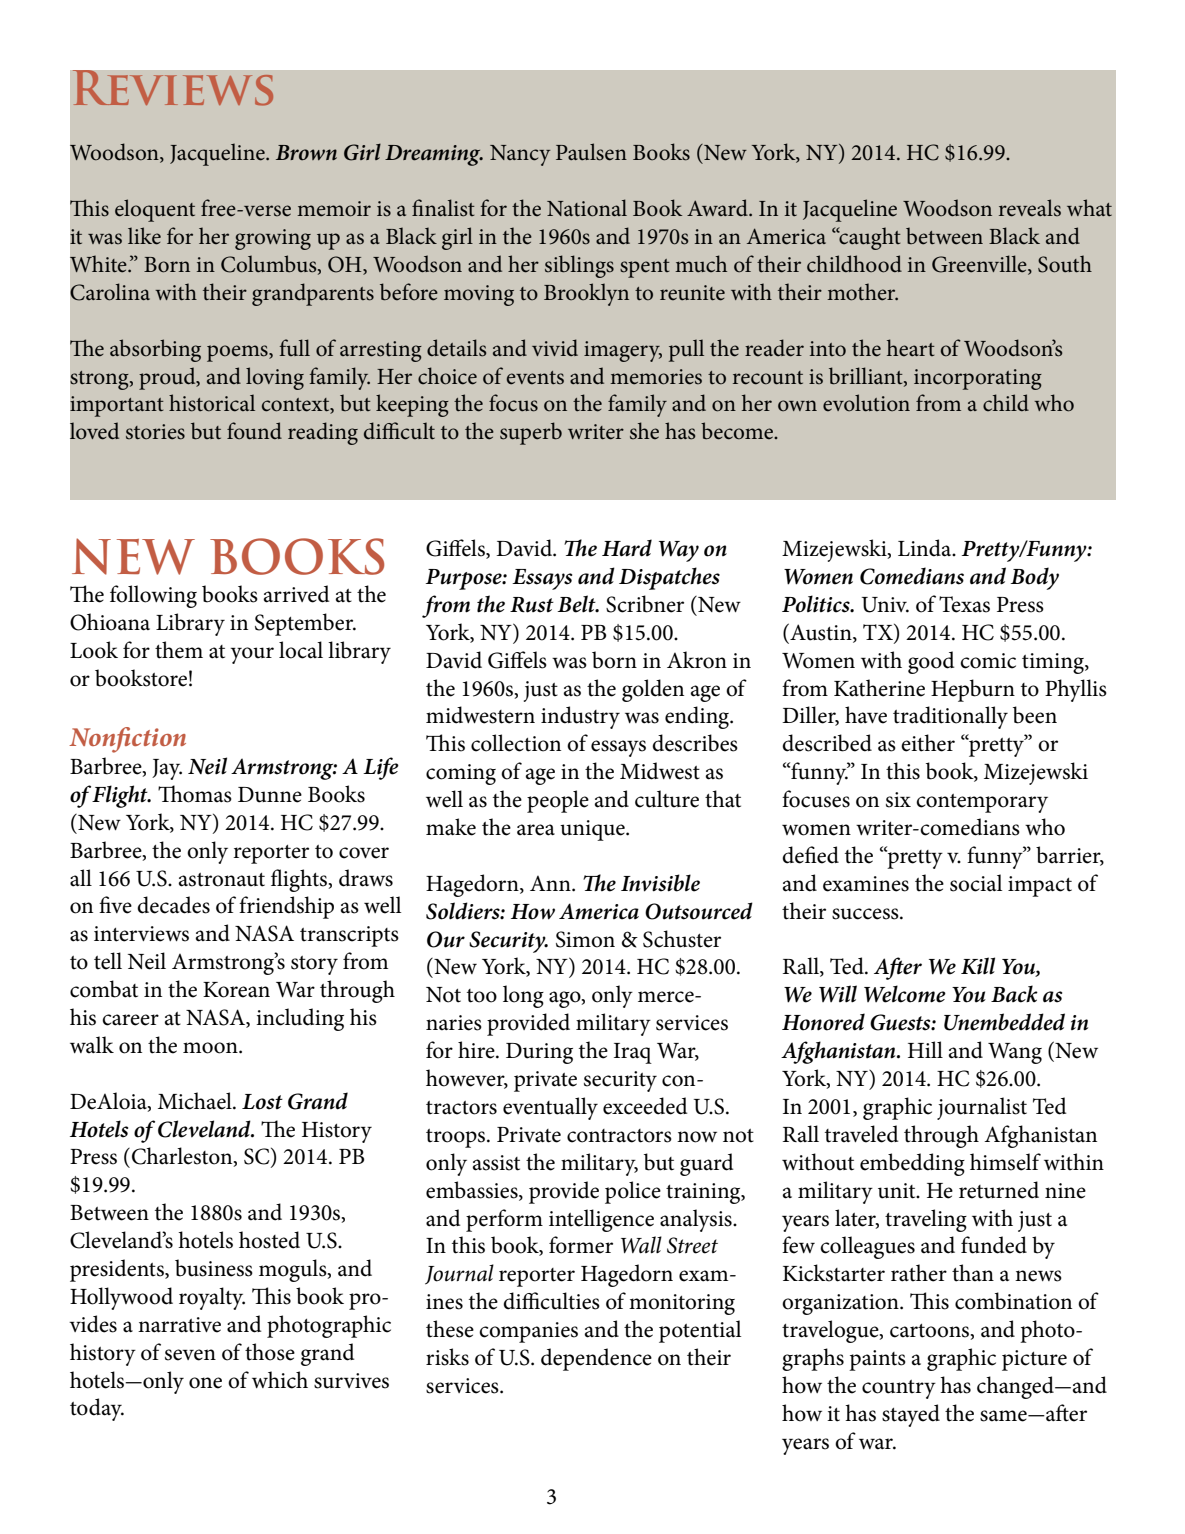 The image size is (1185, 1534). What do you see at coordinates (580, 717) in the screenshot?
I see `industry` at bounding box center [580, 717].
